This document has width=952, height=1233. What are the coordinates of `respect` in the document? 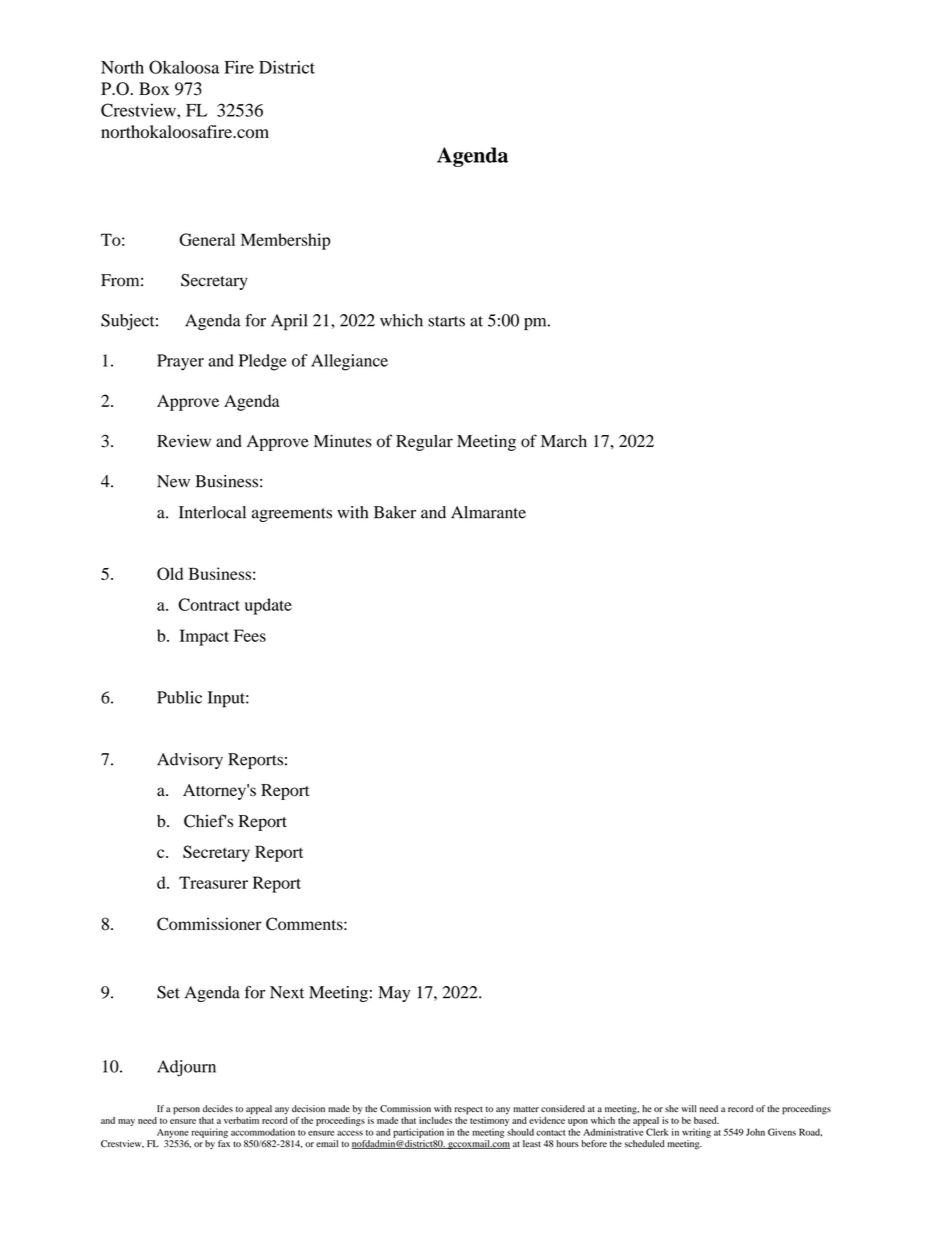 It's located at (469, 1110).
